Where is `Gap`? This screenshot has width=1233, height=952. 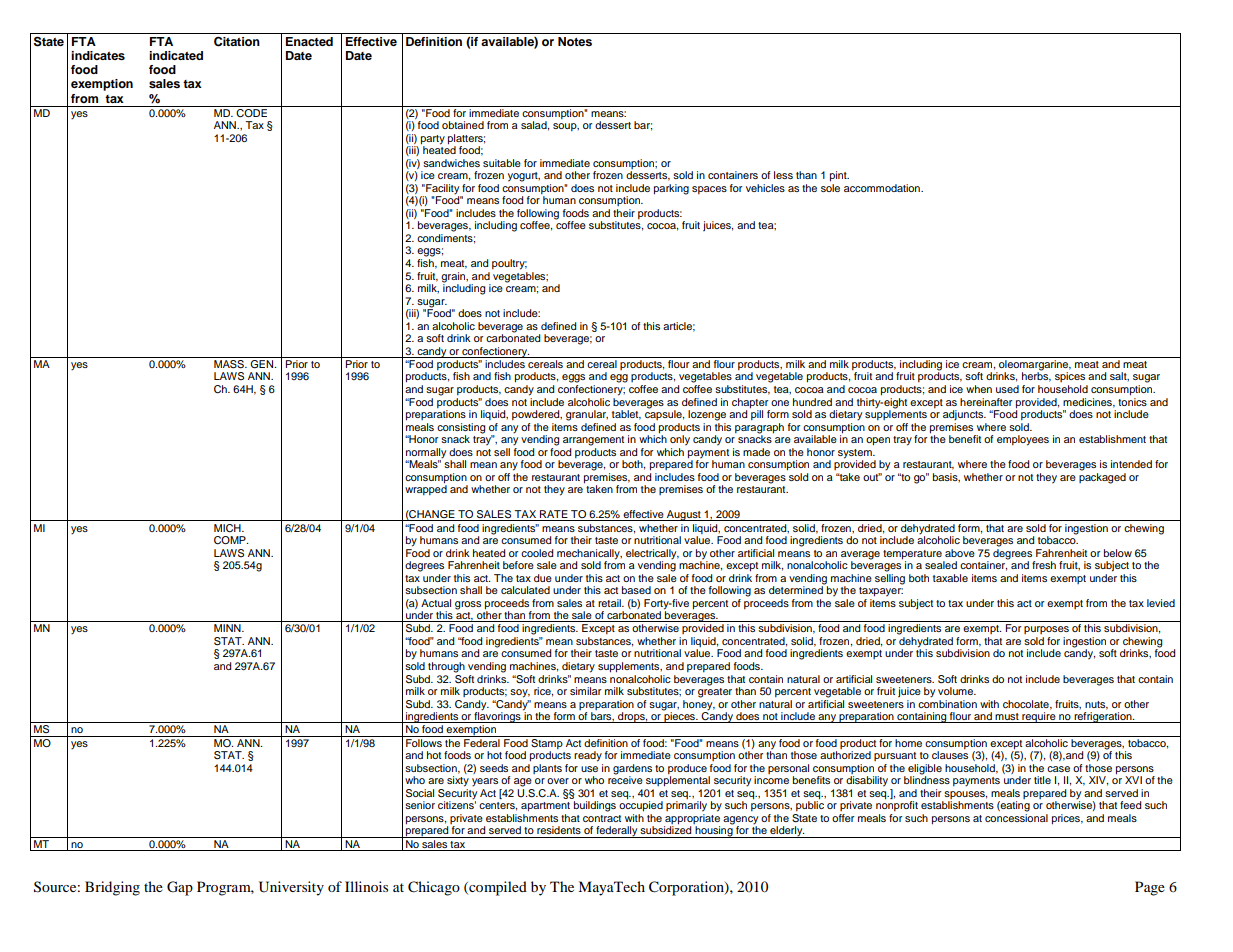 Gap is located at coordinates (180, 888).
